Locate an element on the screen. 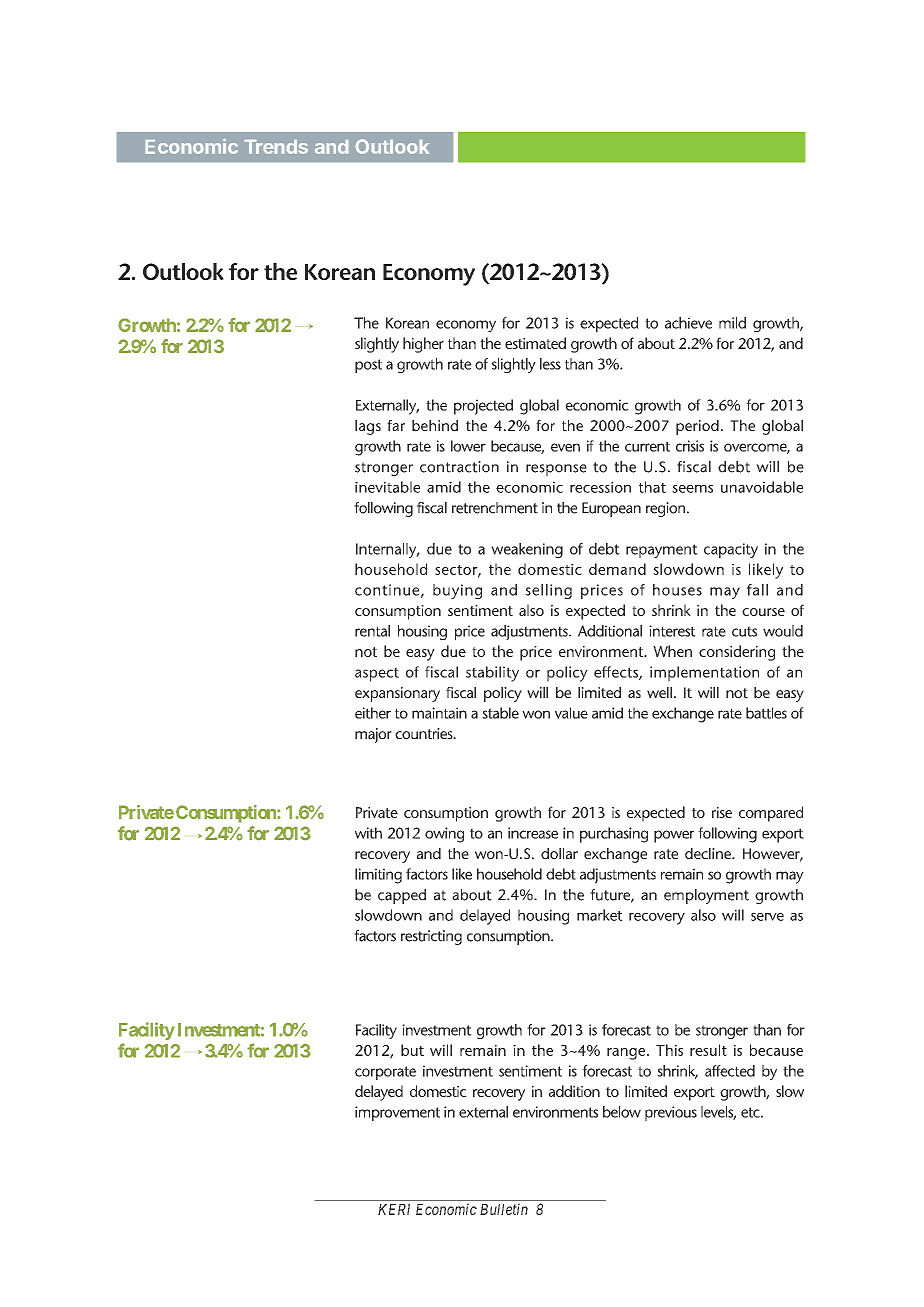 The image size is (924, 1307). mild is located at coordinates (732, 323).
